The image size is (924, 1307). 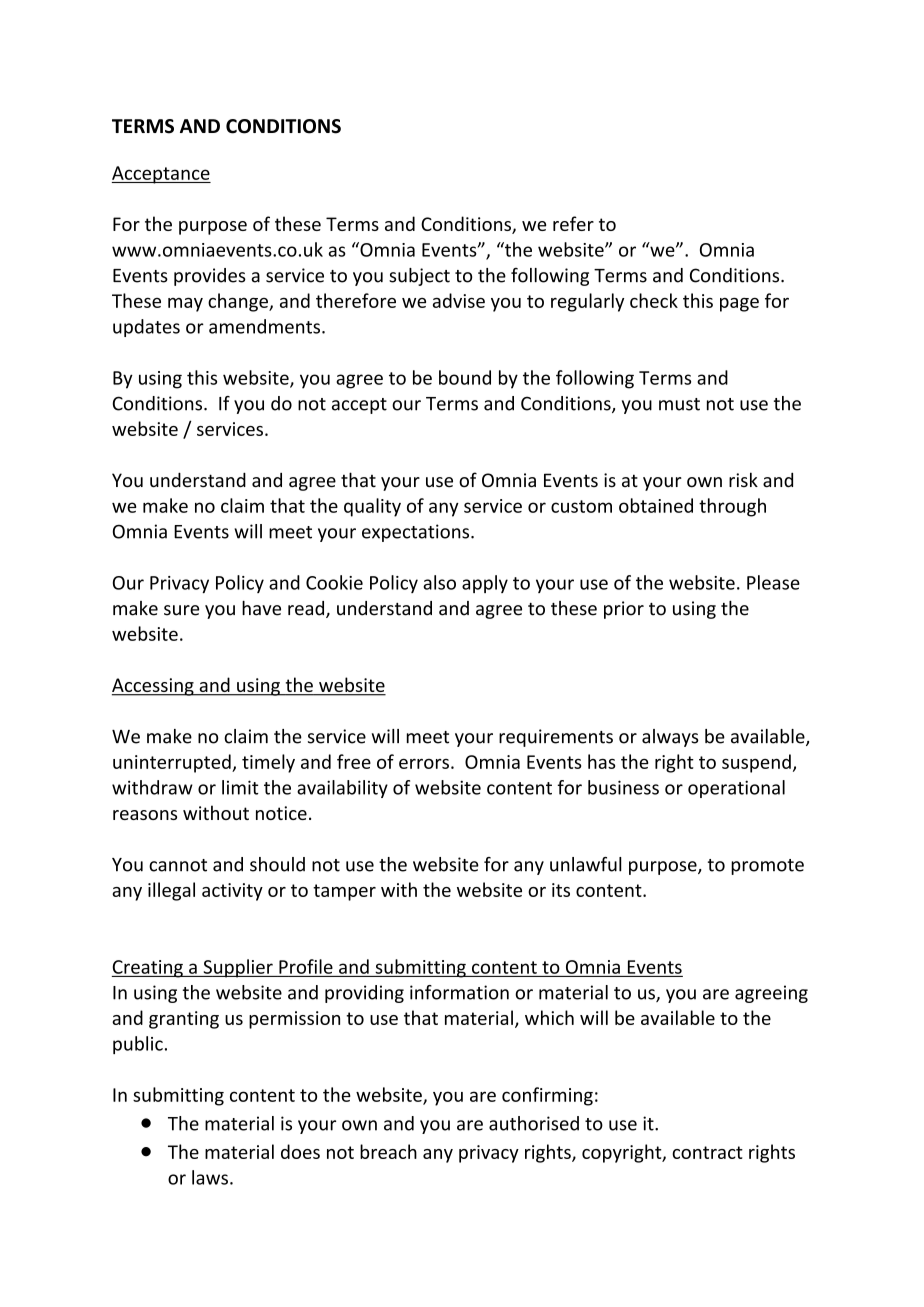 I want to click on promote, so click(x=767, y=867).
